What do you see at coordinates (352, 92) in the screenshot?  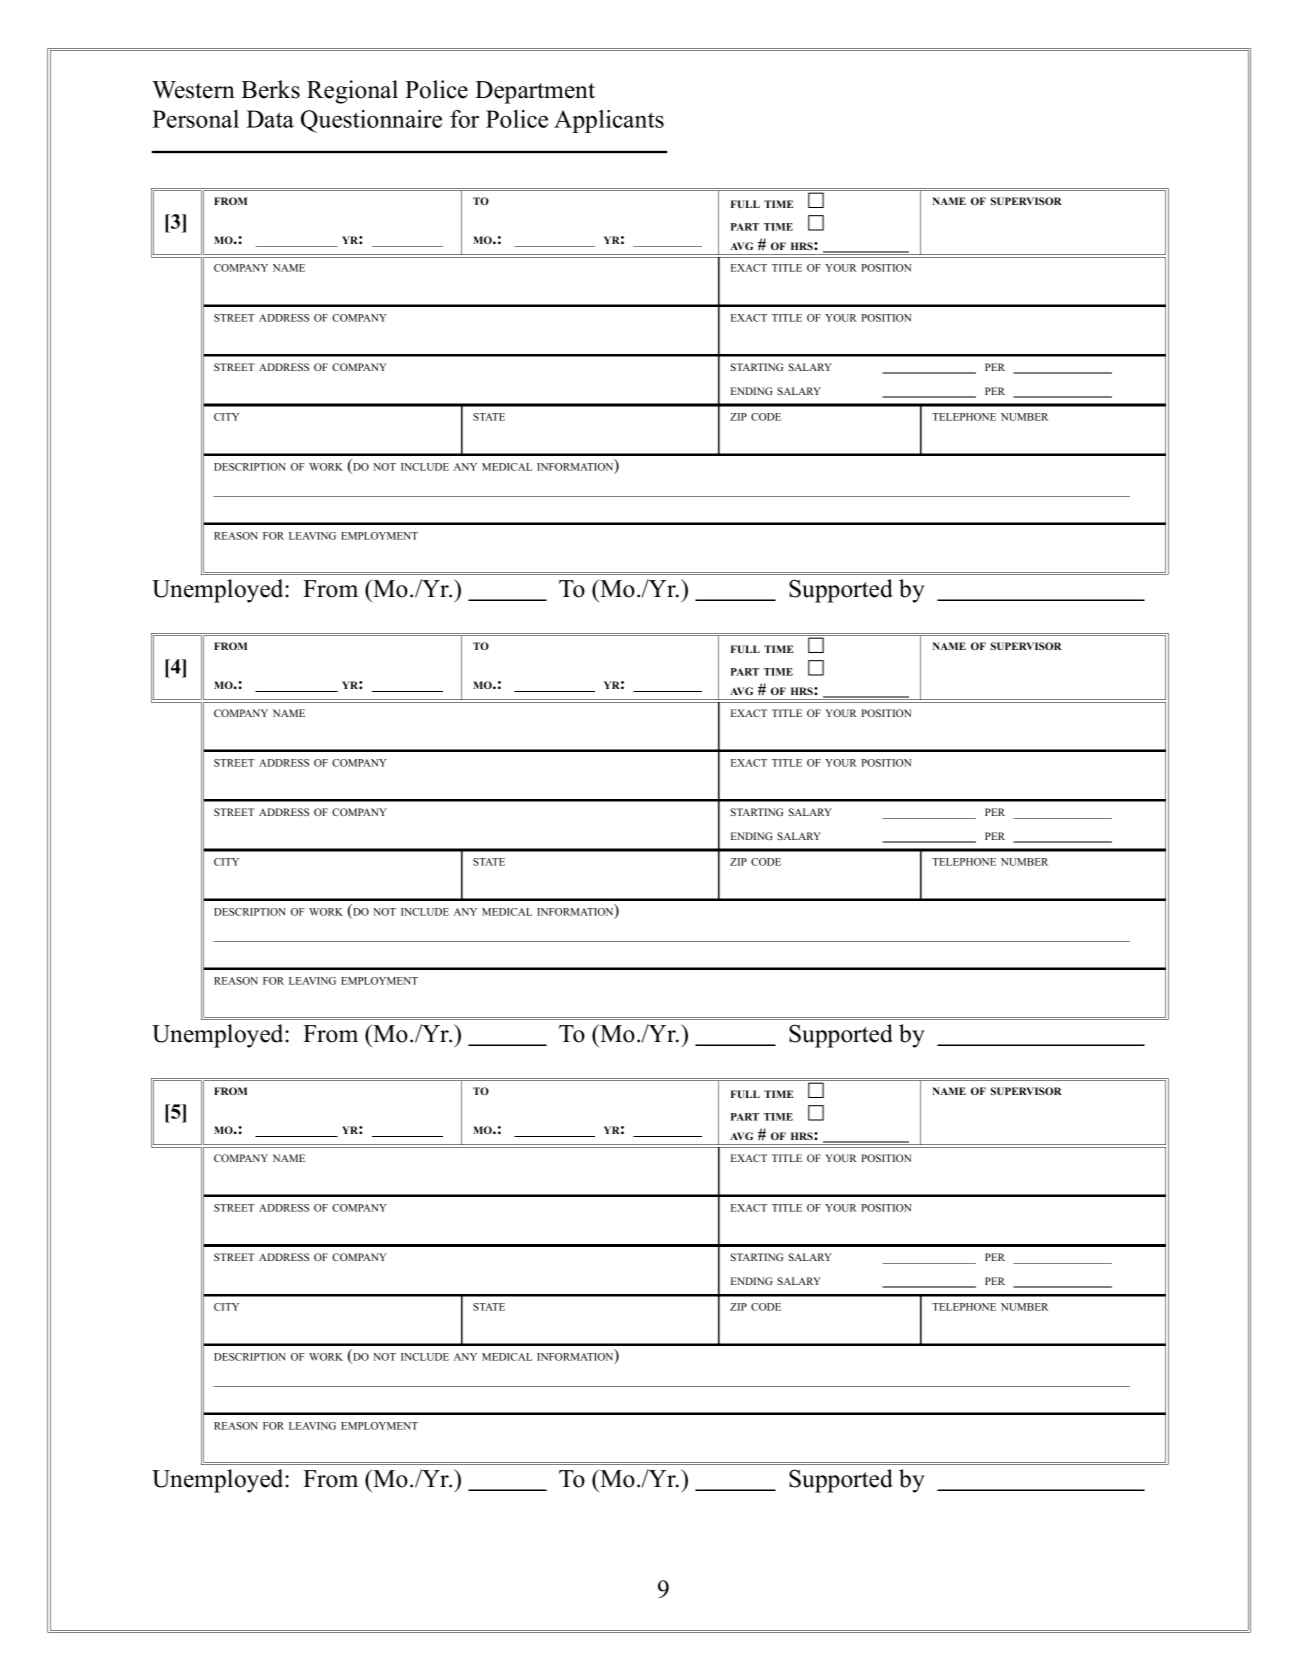 I see `Regional` at bounding box center [352, 92].
